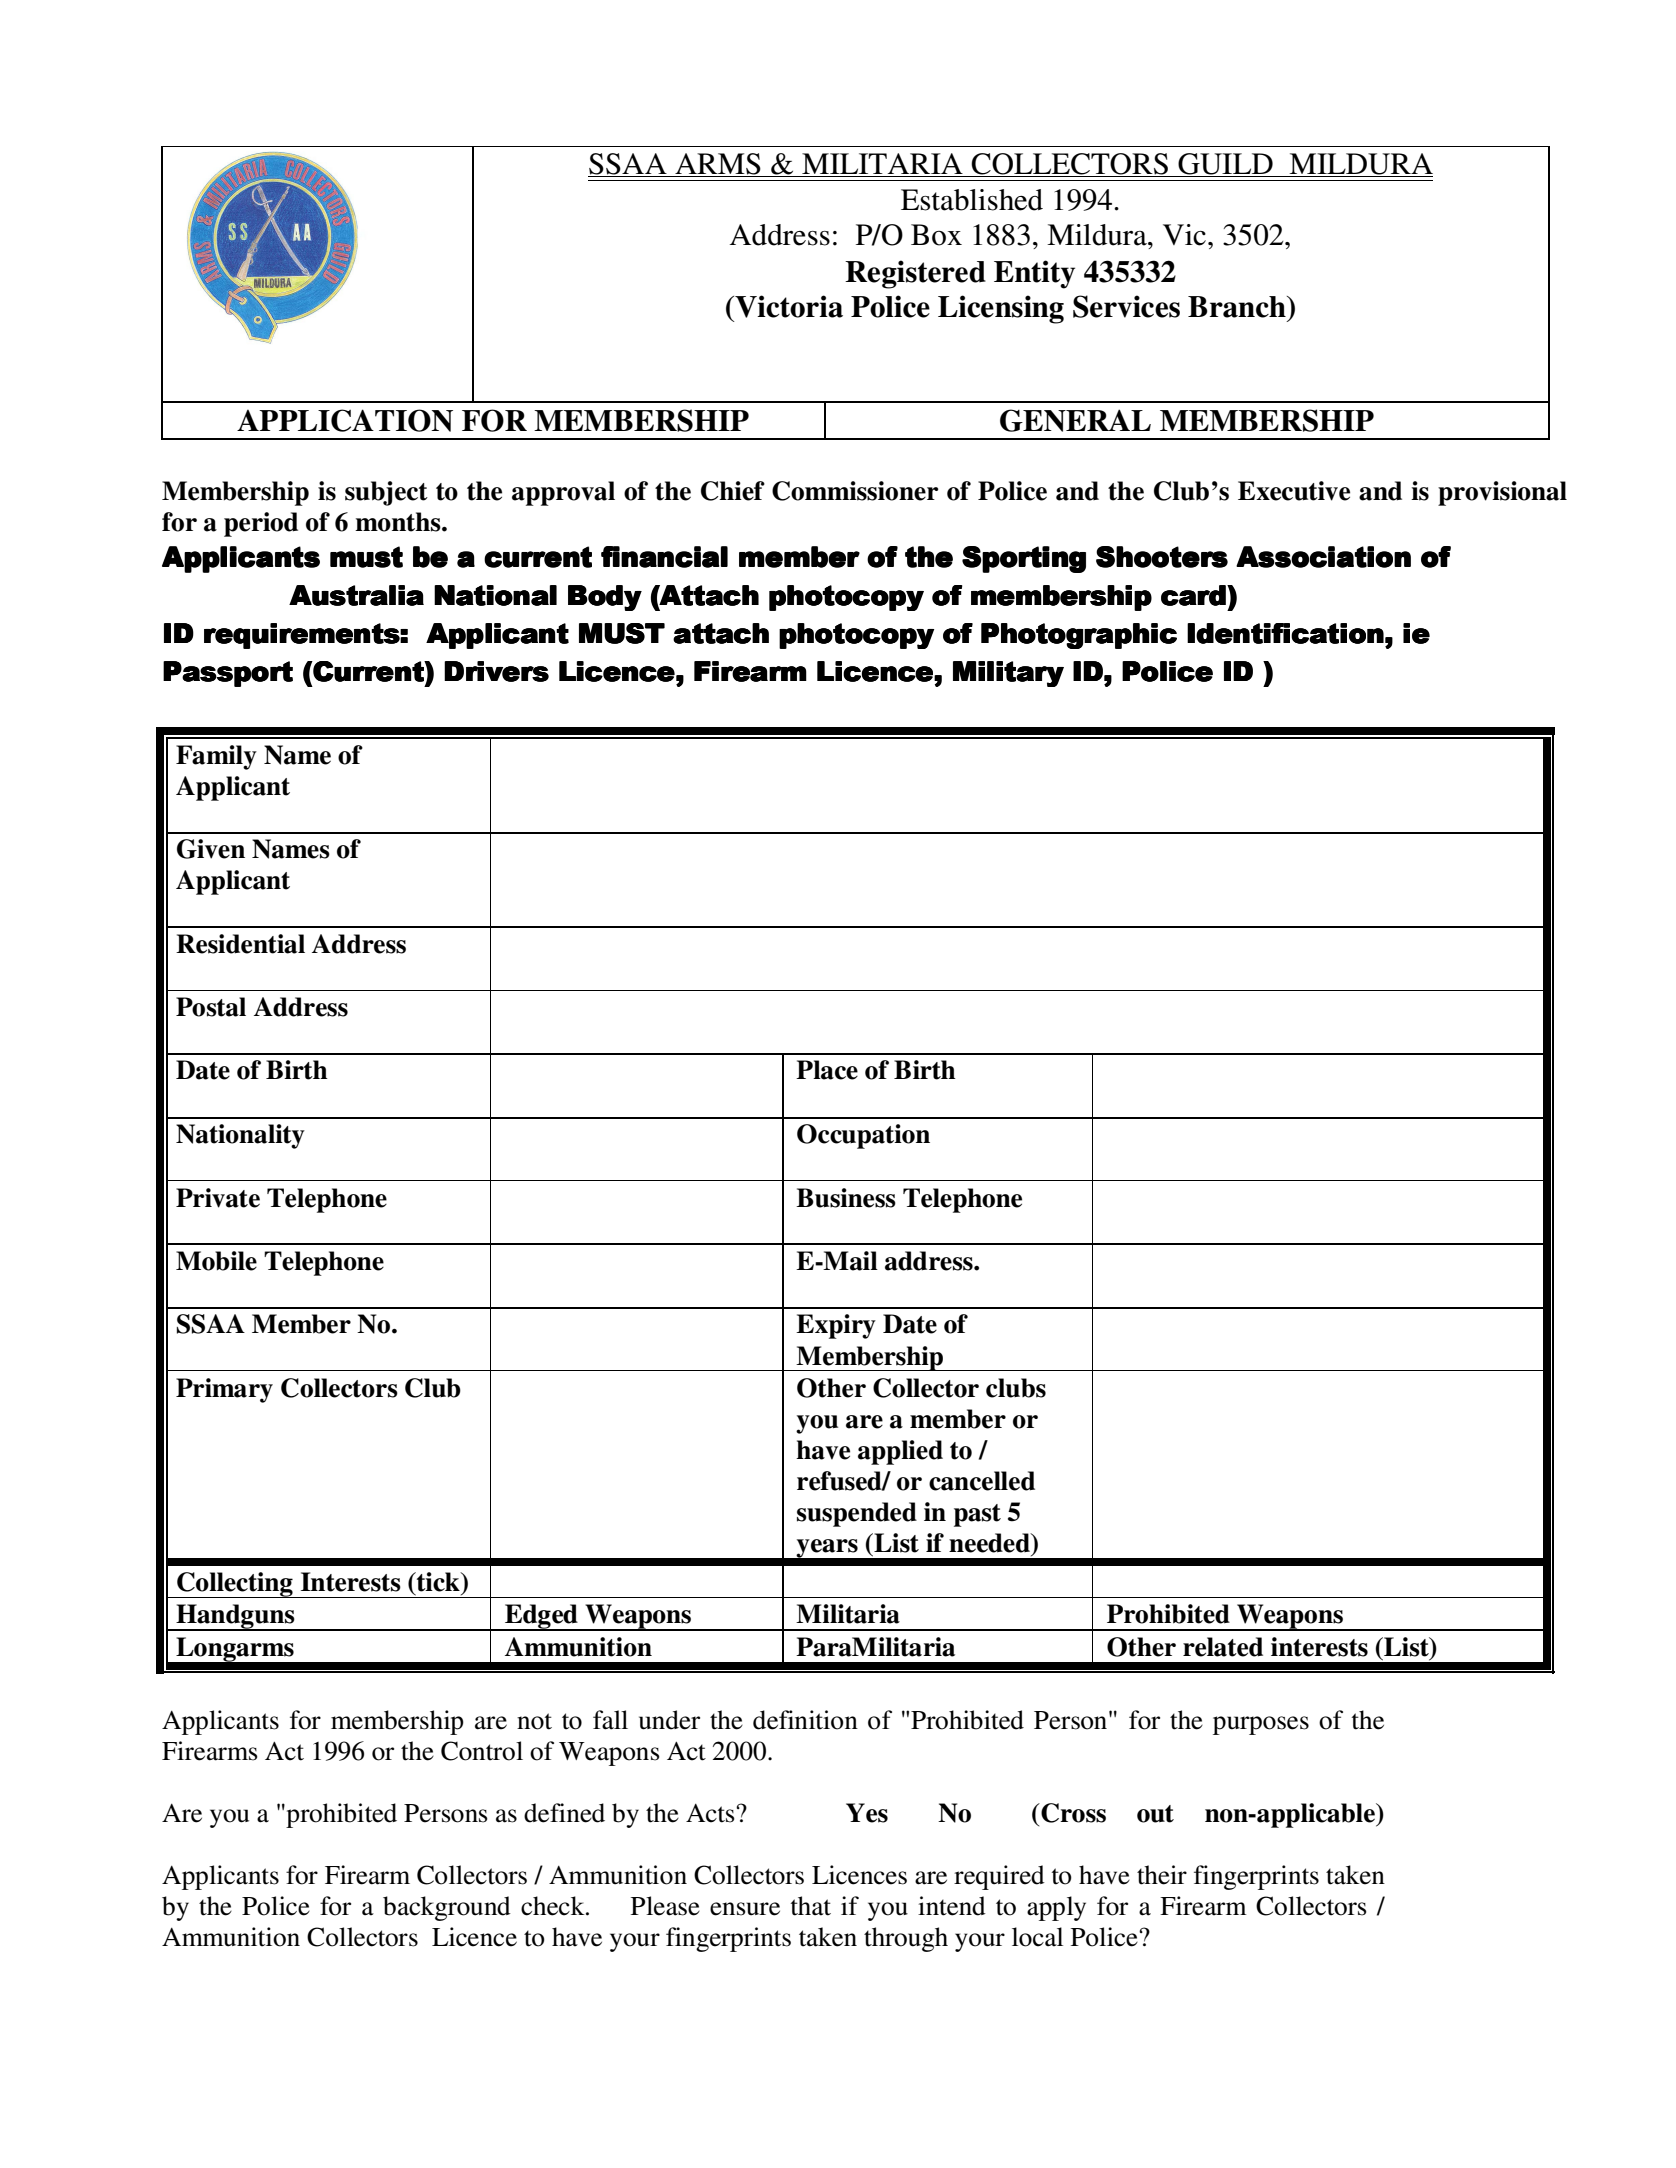  What do you see at coordinates (1294, 491) in the screenshot?
I see `Executive` at bounding box center [1294, 491].
